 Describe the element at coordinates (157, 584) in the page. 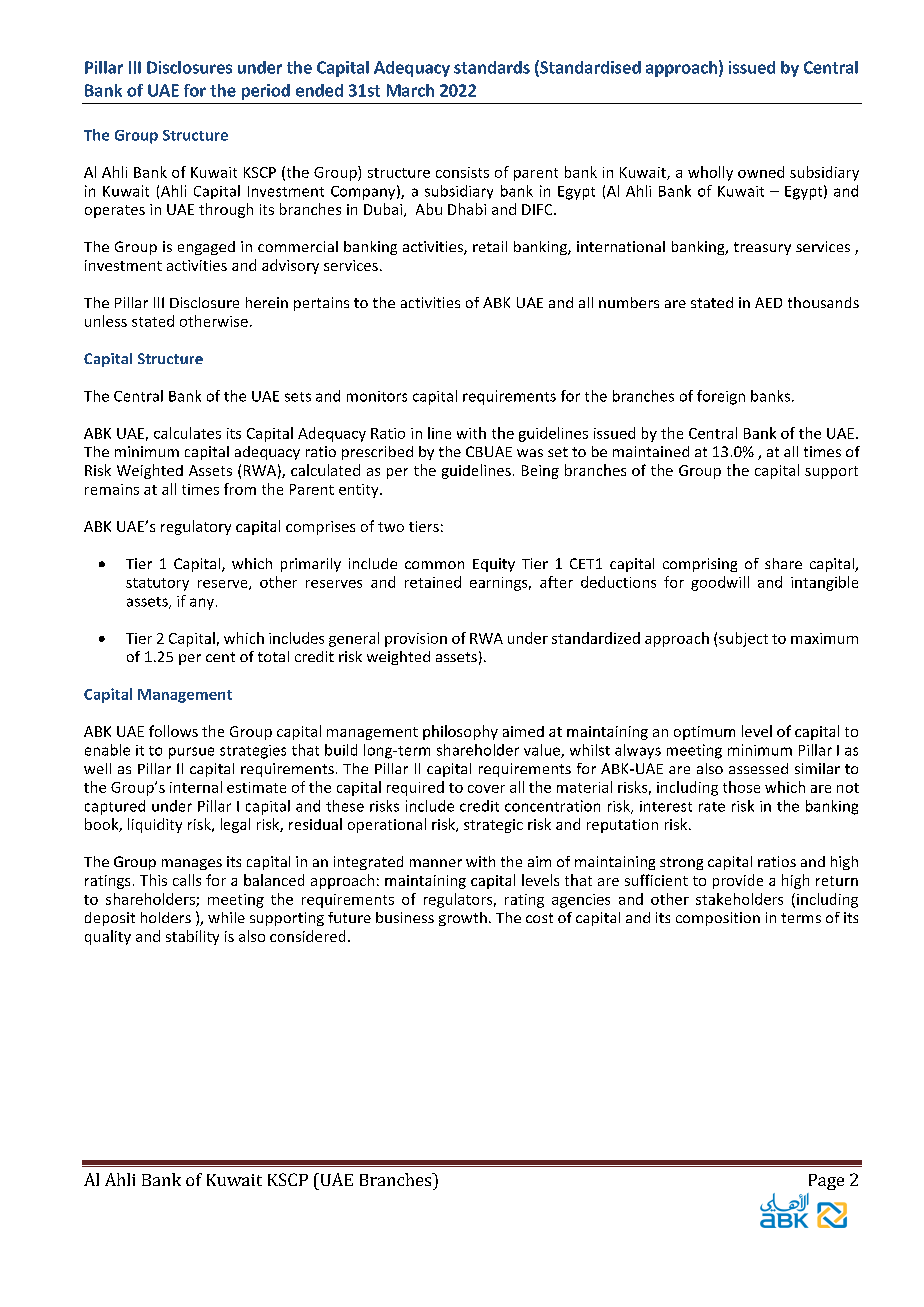

I see `statutory` at that location.
